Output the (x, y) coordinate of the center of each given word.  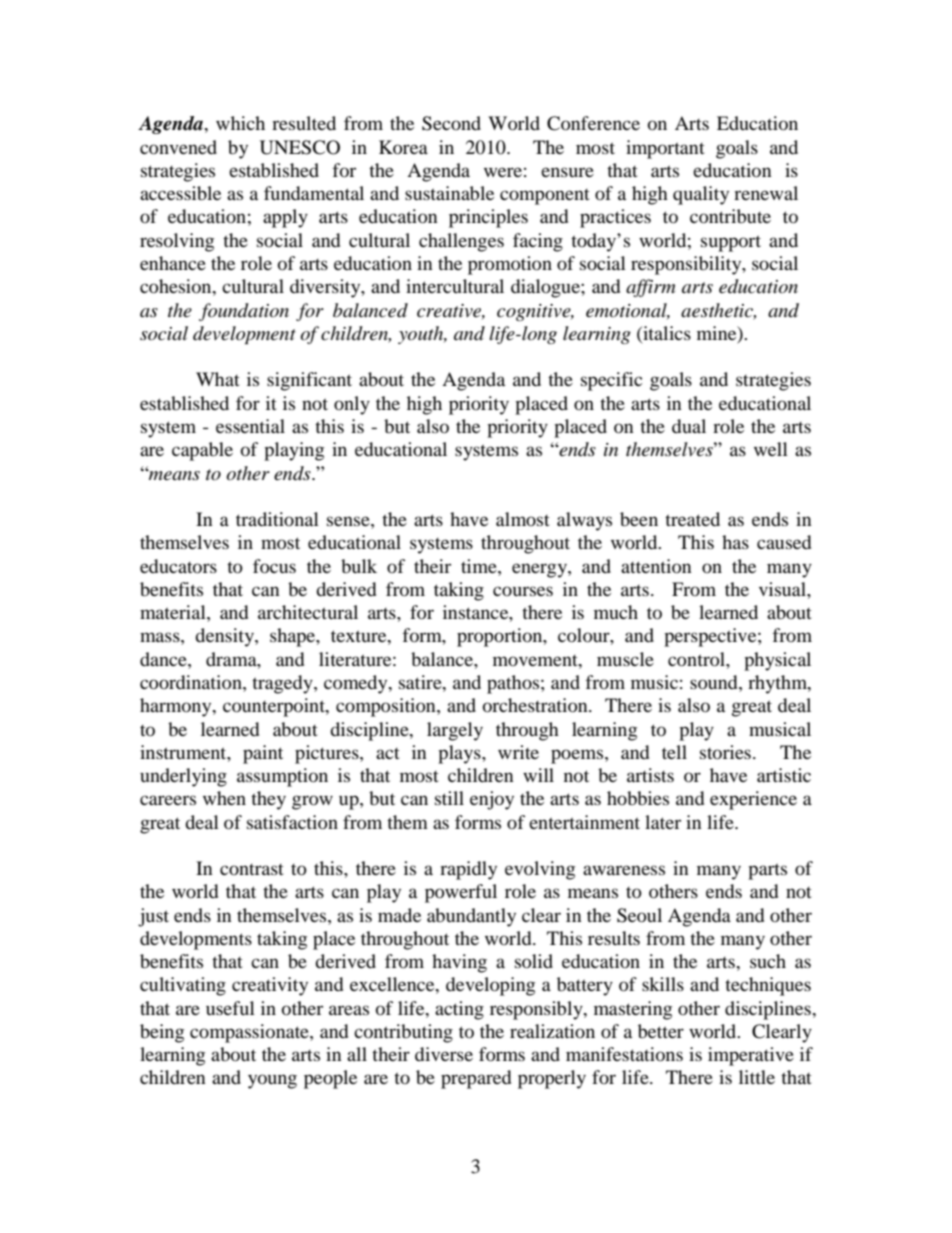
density (225, 637)
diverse (444, 1054)
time (480, 566)
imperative (751, 1056)
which (240, 123)
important (665, 149)
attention (656, 566)
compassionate (250, 1033)
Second (451, 123)
